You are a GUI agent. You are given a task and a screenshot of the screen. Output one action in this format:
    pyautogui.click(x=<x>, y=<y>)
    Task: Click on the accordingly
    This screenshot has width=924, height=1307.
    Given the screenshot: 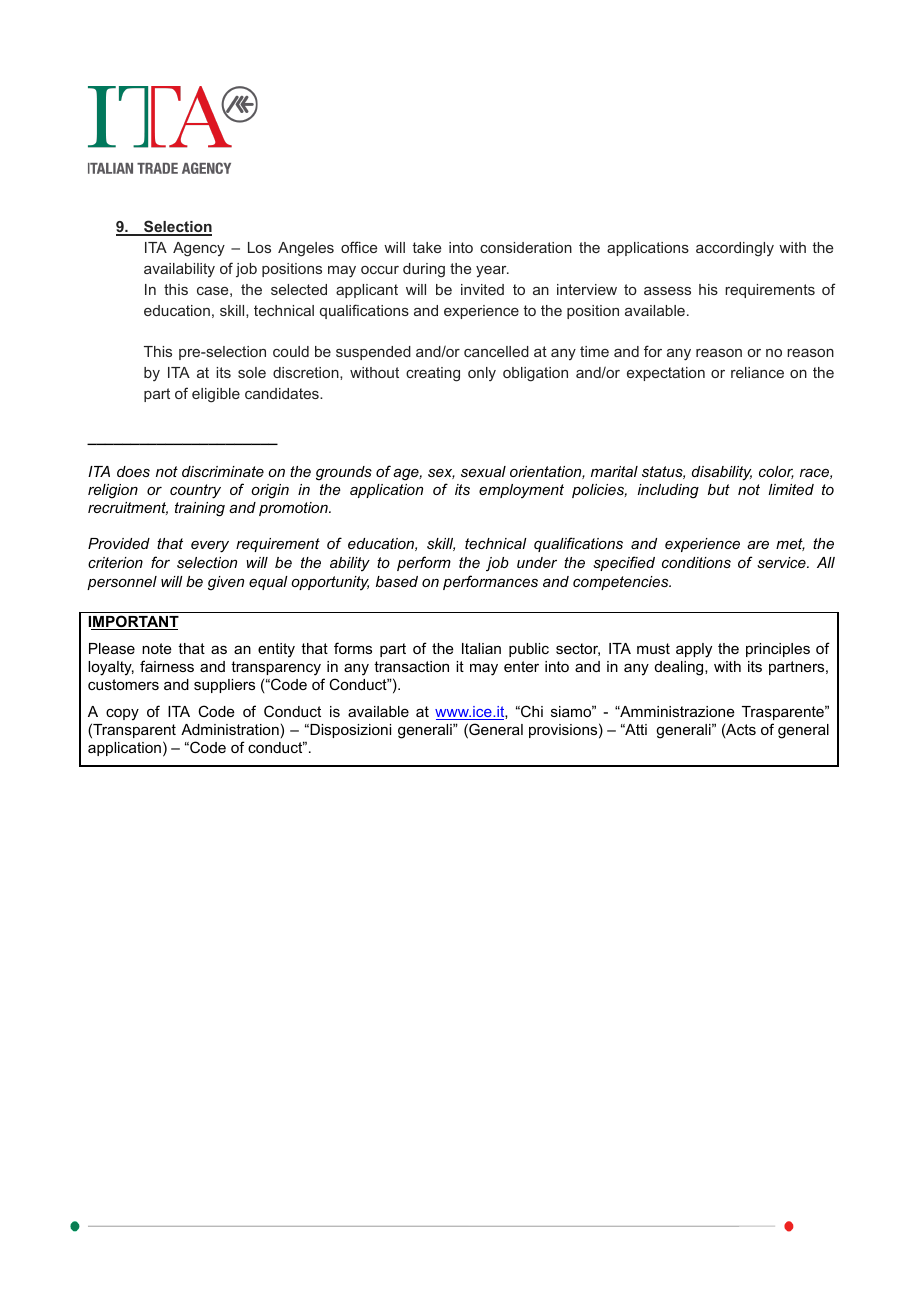 What is the action you would take?
    pyautogui.click(x=735, y=249)
